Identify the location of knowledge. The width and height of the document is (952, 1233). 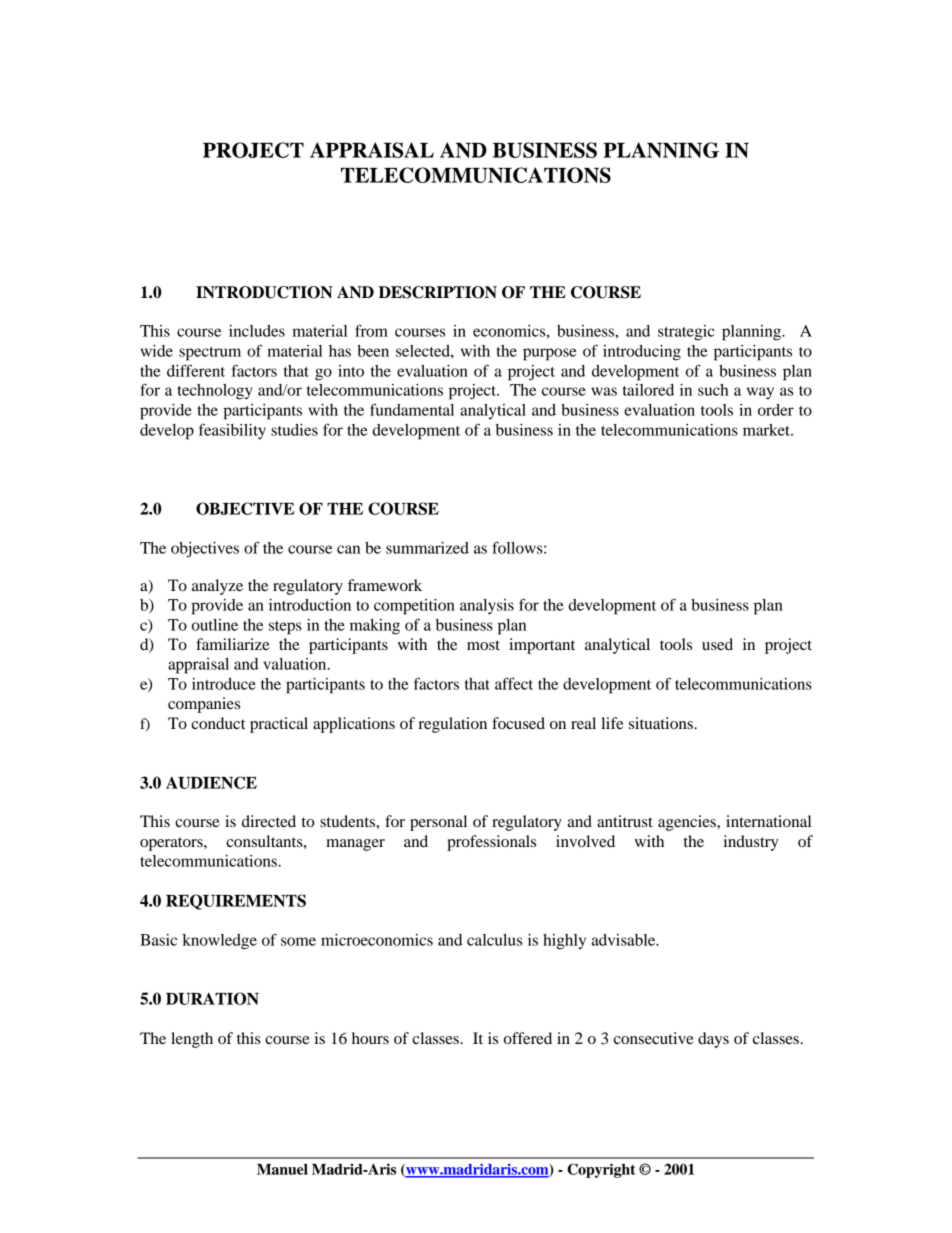
(219, 942).
